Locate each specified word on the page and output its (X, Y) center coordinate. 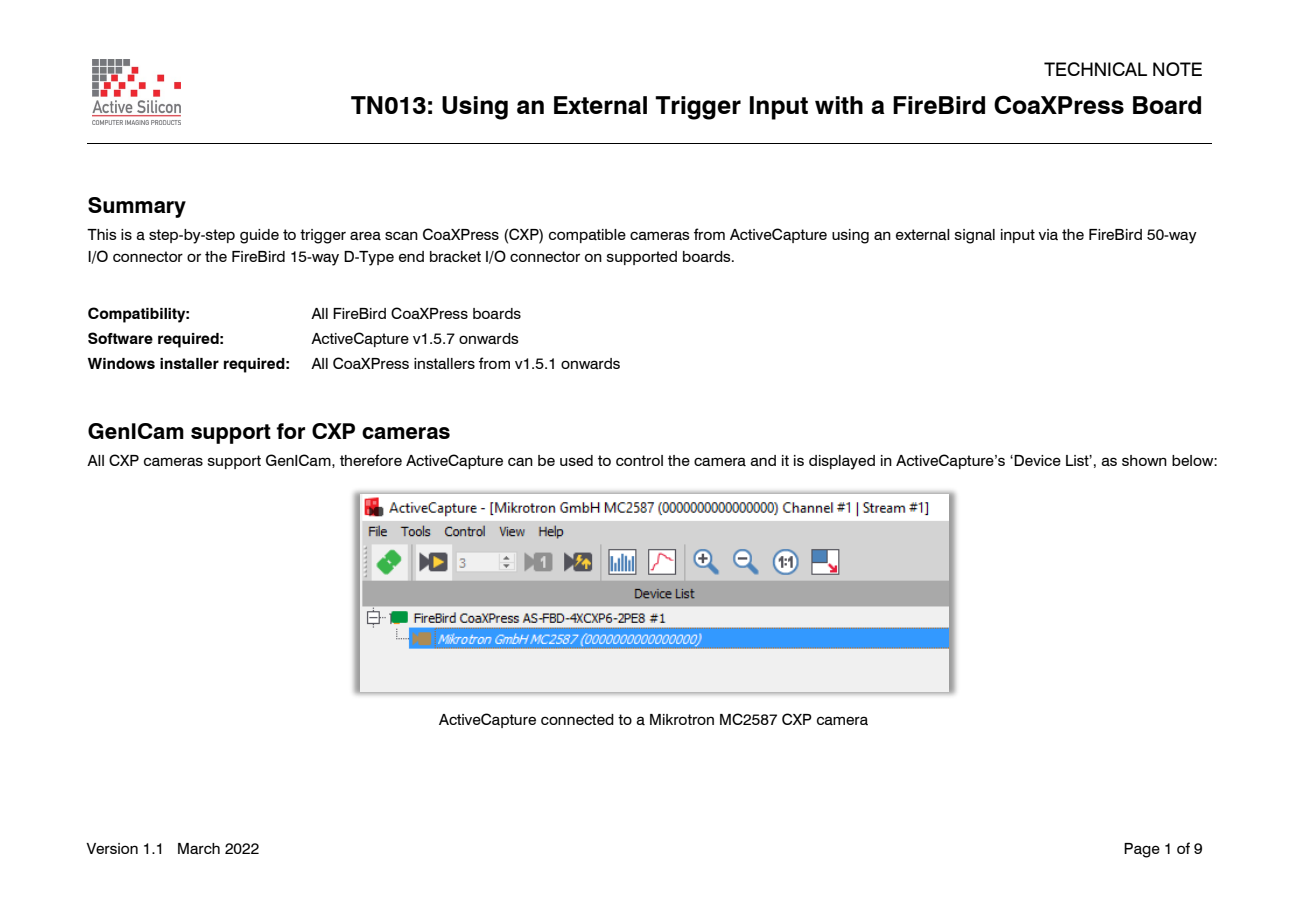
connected (577, 719)
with (839, 105)
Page (1142, 850)
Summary (137, 207)
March (199, 849)
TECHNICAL (1095, 69)
